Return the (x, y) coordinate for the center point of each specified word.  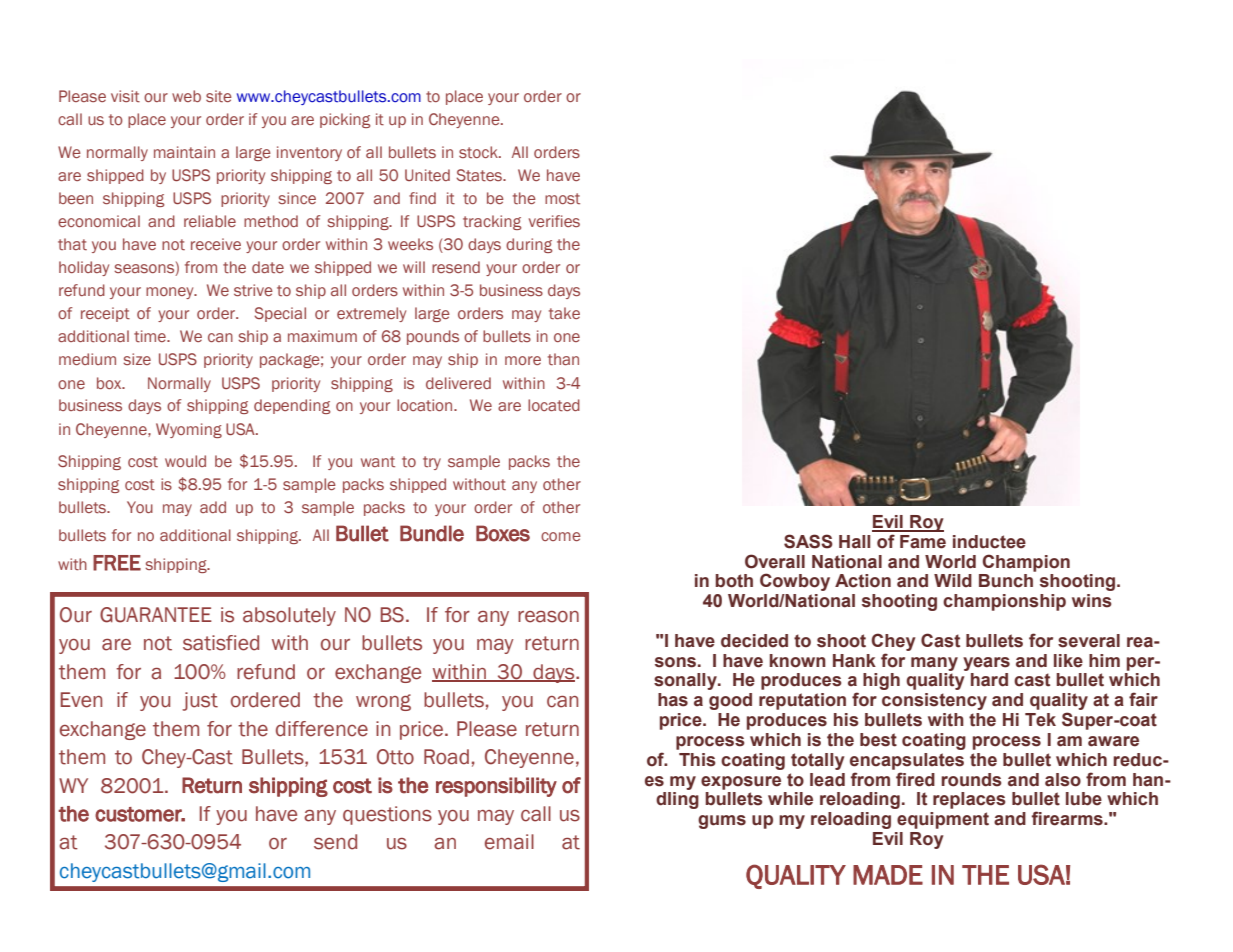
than (563, 359)
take (564, 313)
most (562, 198)
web (186, 96)
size (137, 359)
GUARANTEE (156, 615)
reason (548, 617)
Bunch (1006, 581)
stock (479, 152)
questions (387, 815)
